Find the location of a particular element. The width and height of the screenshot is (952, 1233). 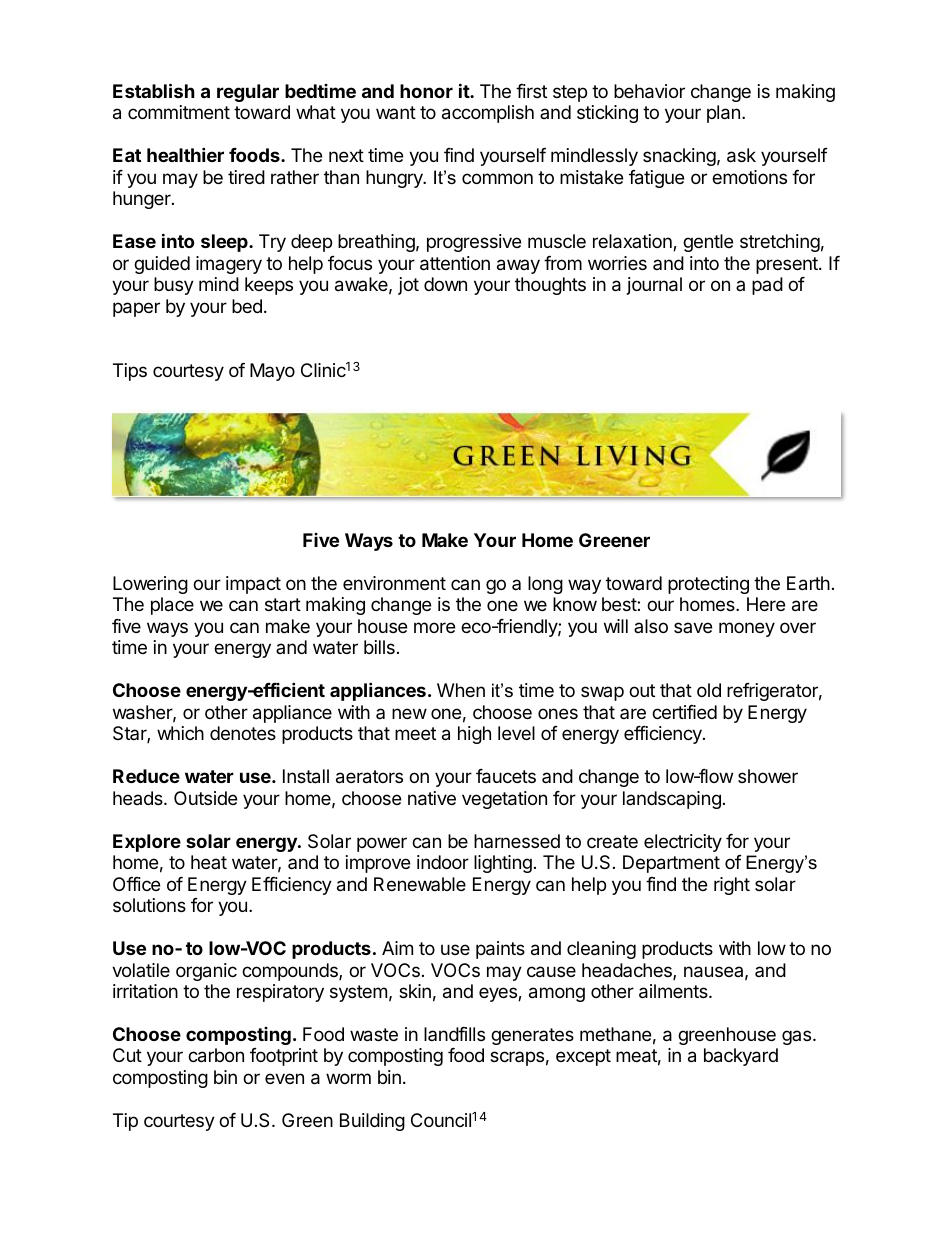

protecting is located at coordinates (708, 585).
